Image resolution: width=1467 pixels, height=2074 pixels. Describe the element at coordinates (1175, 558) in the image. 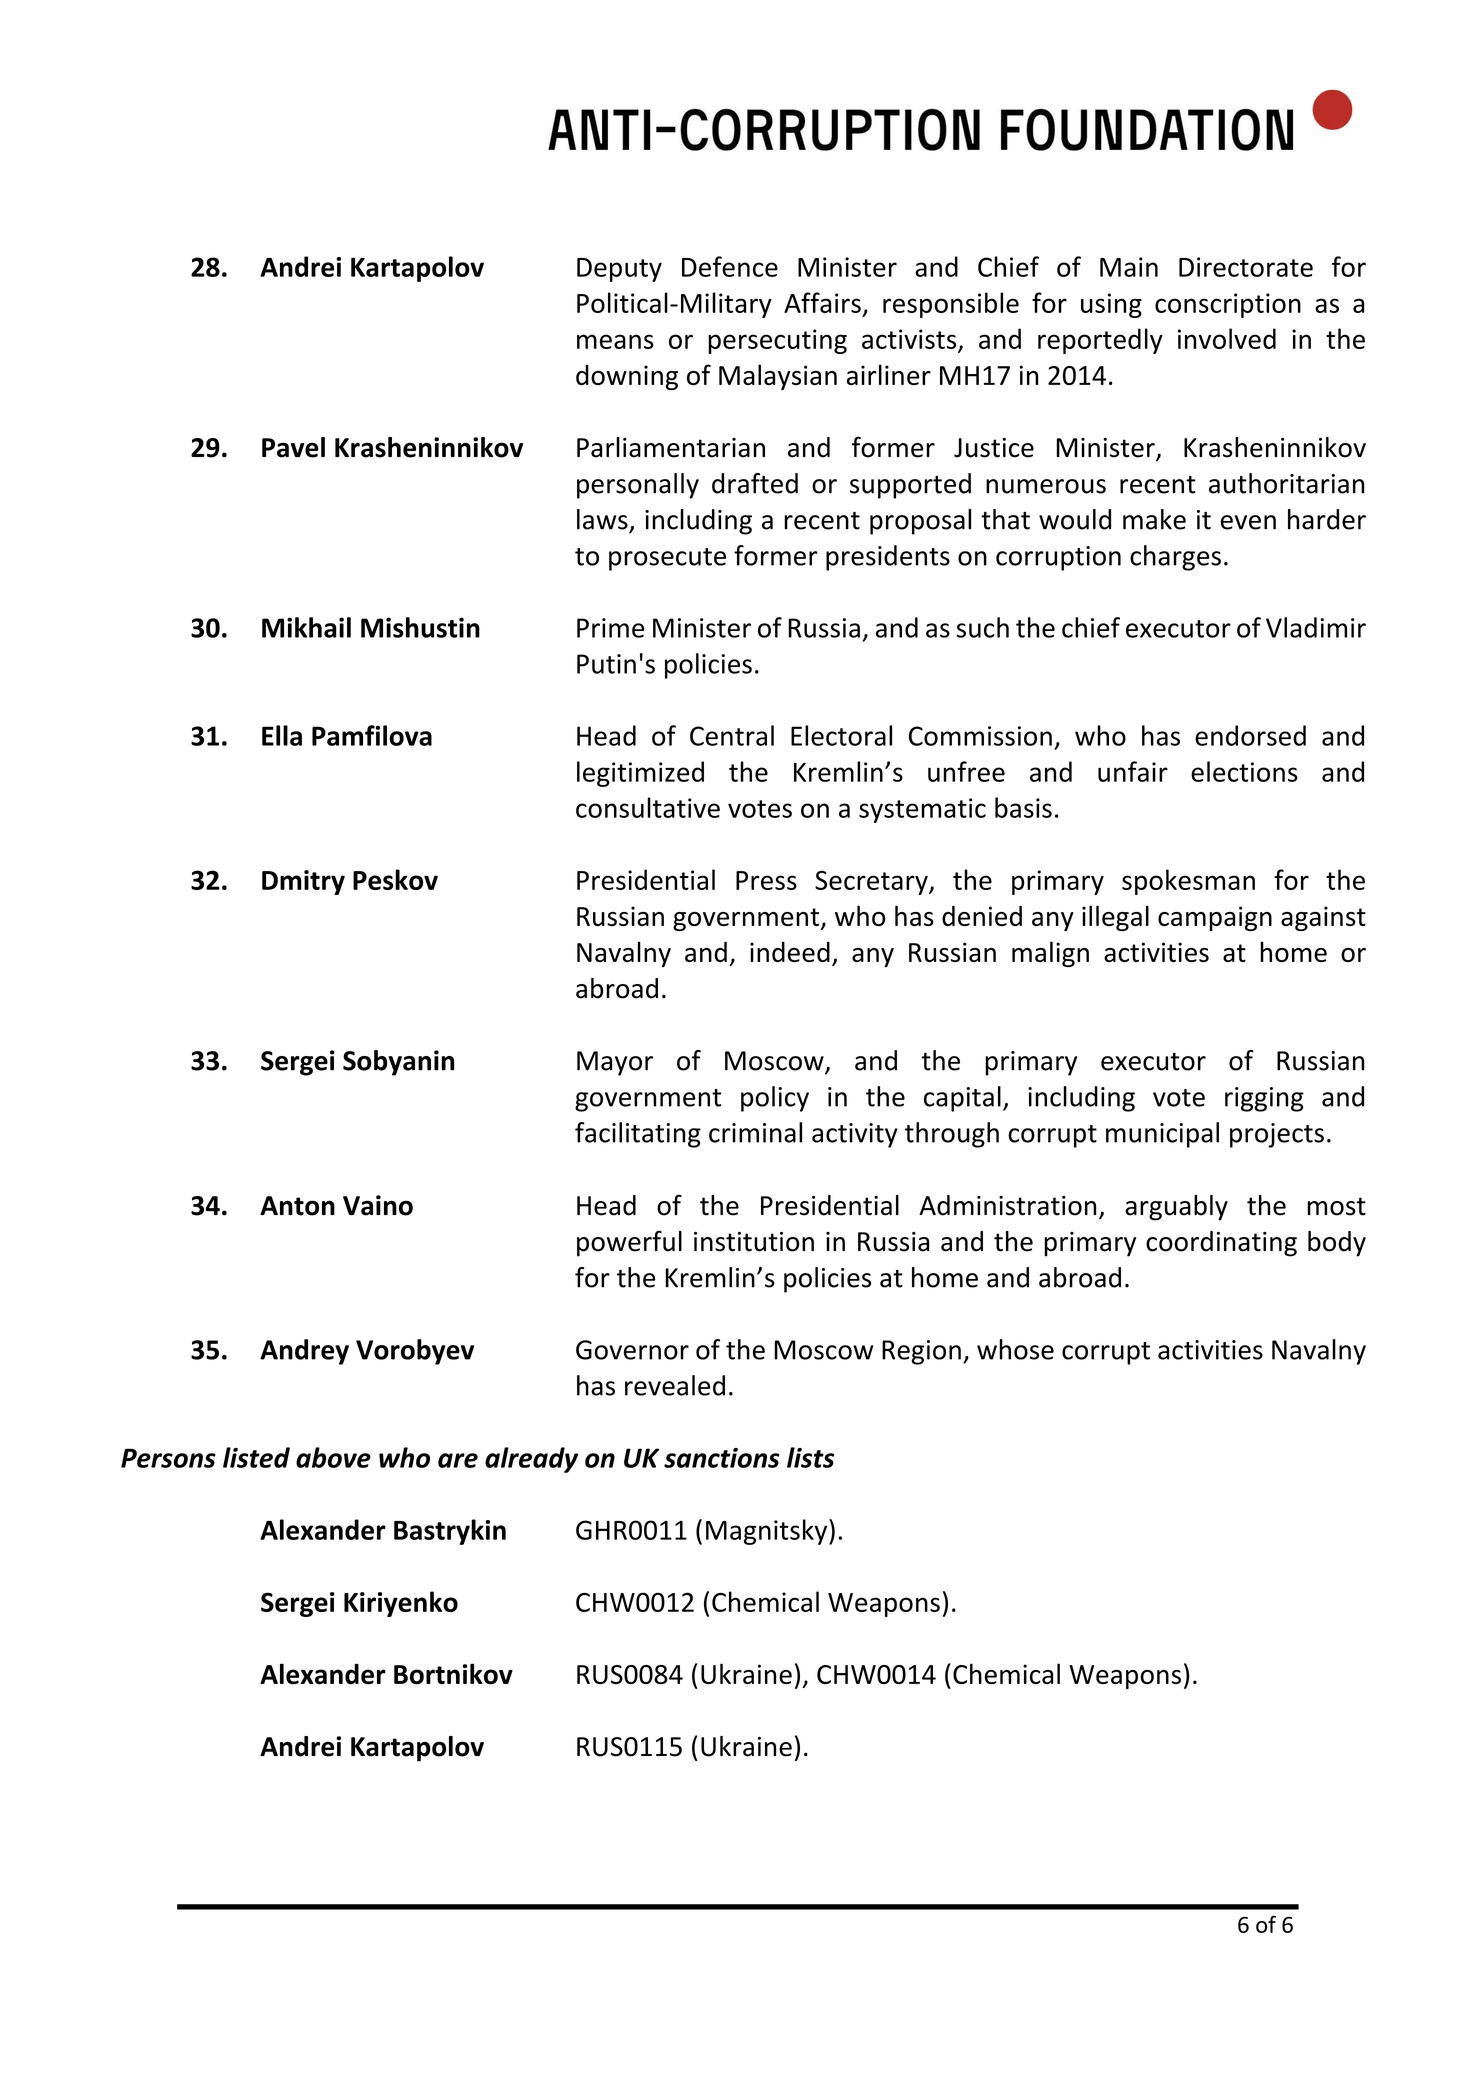

I see `charges` at that location.
